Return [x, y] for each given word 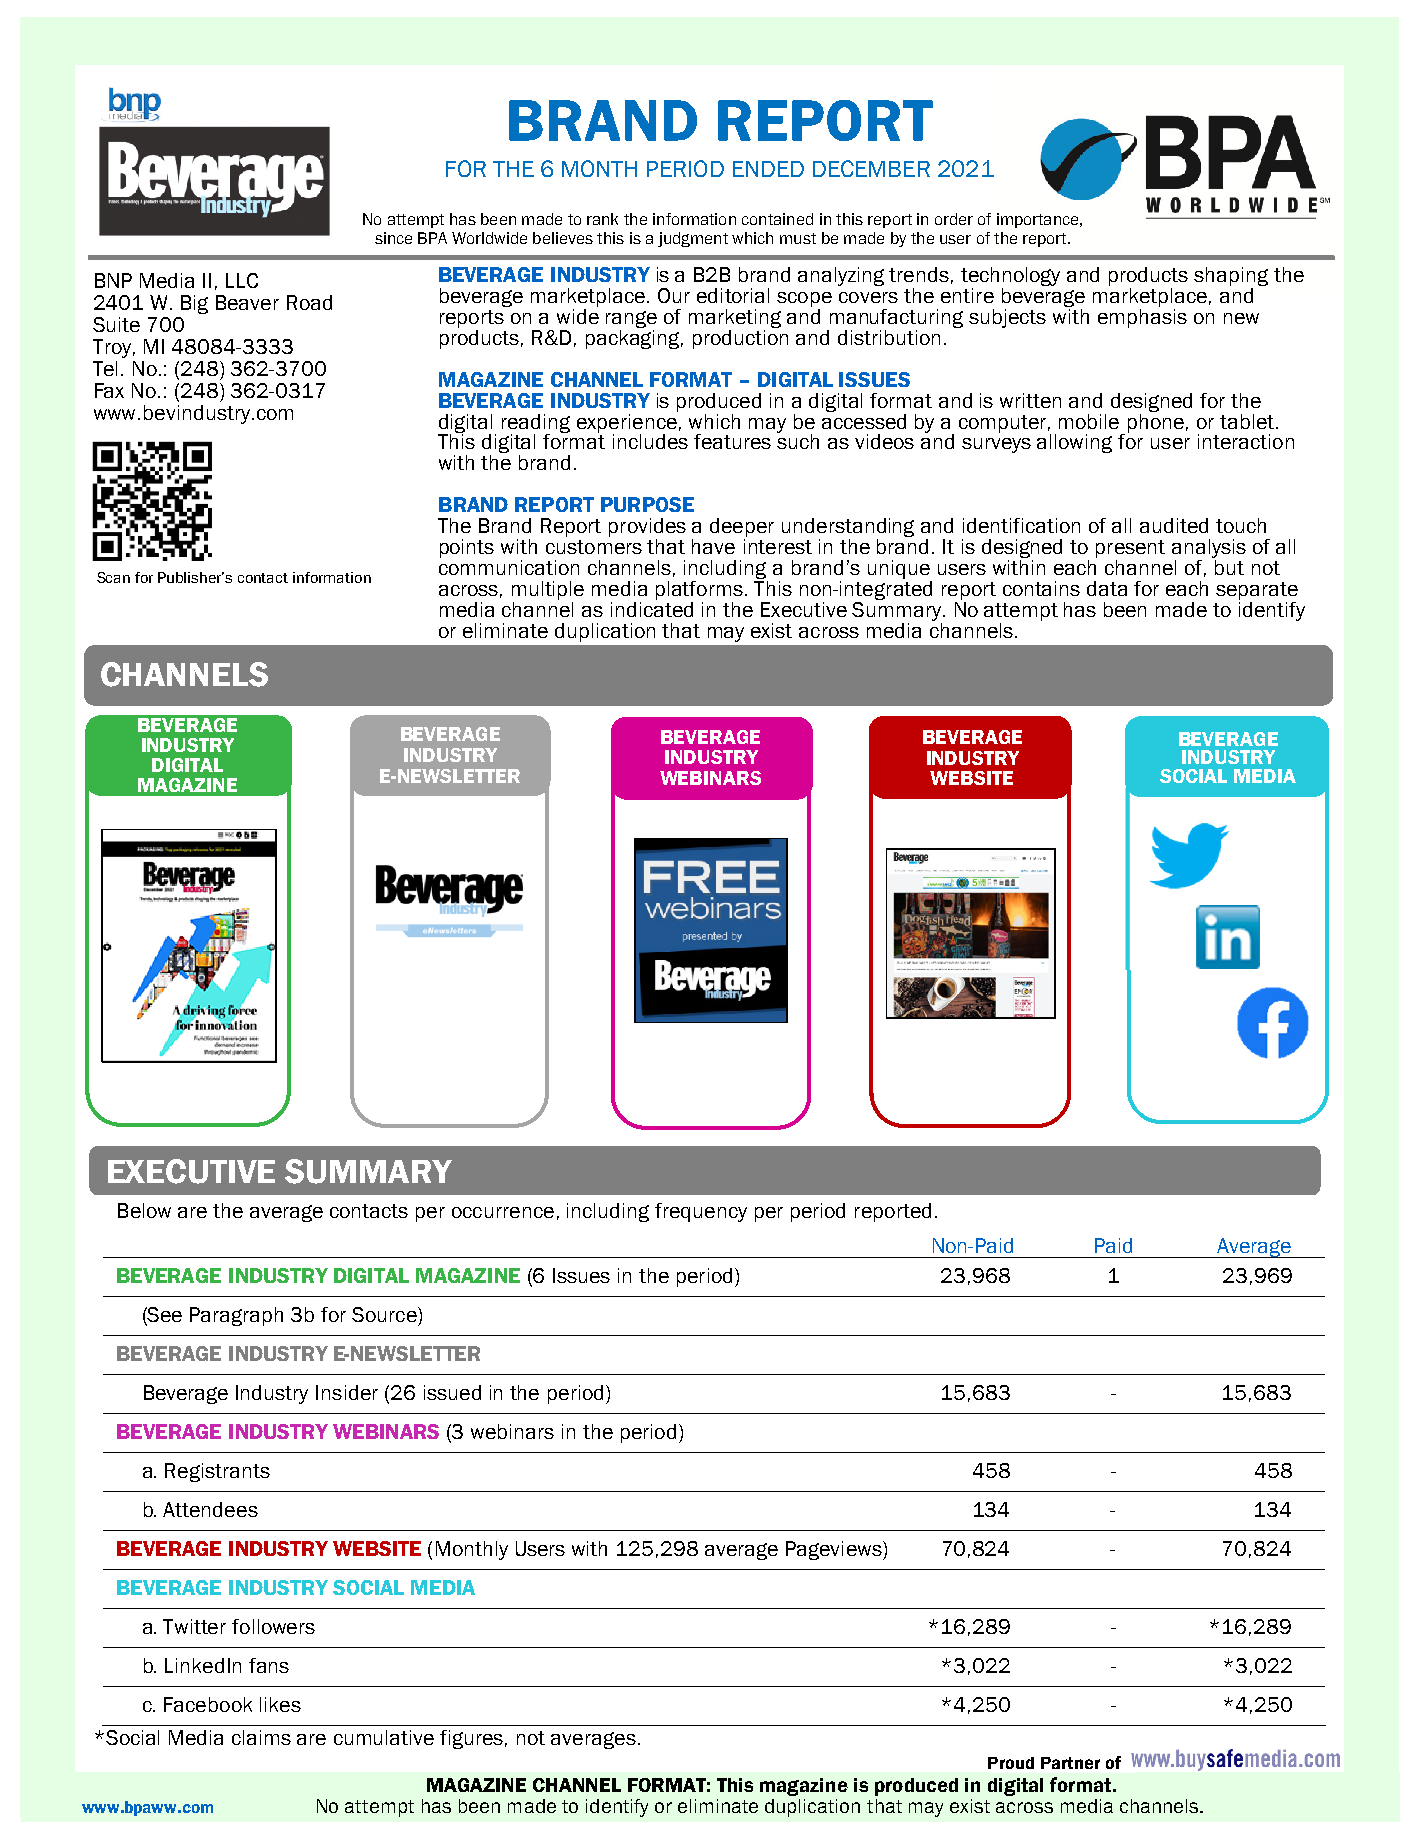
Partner [1070, 1763]
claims [261, 1737]
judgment [693, 239]
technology [1010, 278]
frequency [701, 1212]
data [1107, 588]
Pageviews [835, 1550]
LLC [242, 280]
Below [144, 1210]
